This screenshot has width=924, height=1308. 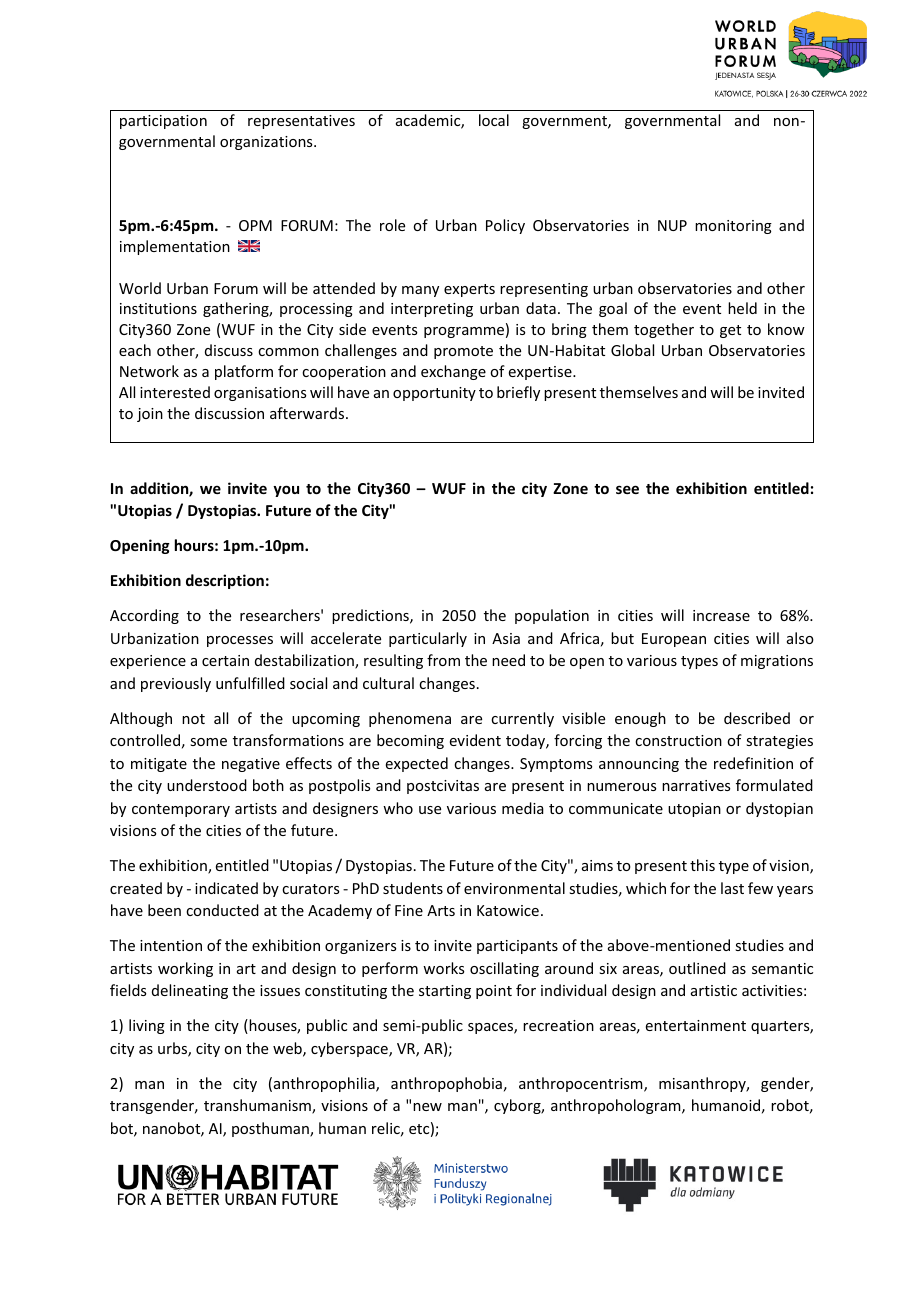 I want to click on local, so click(x=494, y=120).
